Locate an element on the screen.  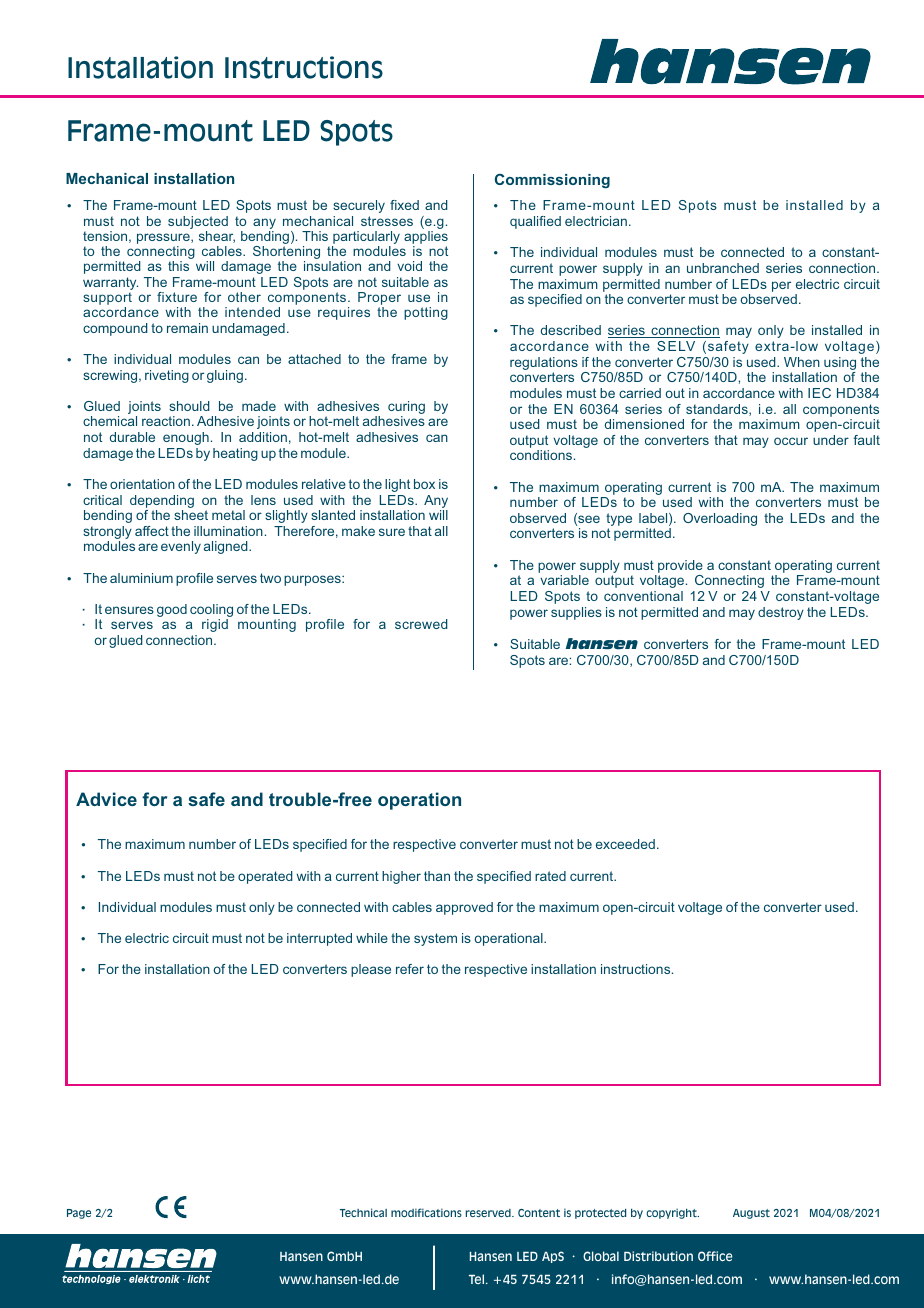
refer is located at coordinates (410, 969).
